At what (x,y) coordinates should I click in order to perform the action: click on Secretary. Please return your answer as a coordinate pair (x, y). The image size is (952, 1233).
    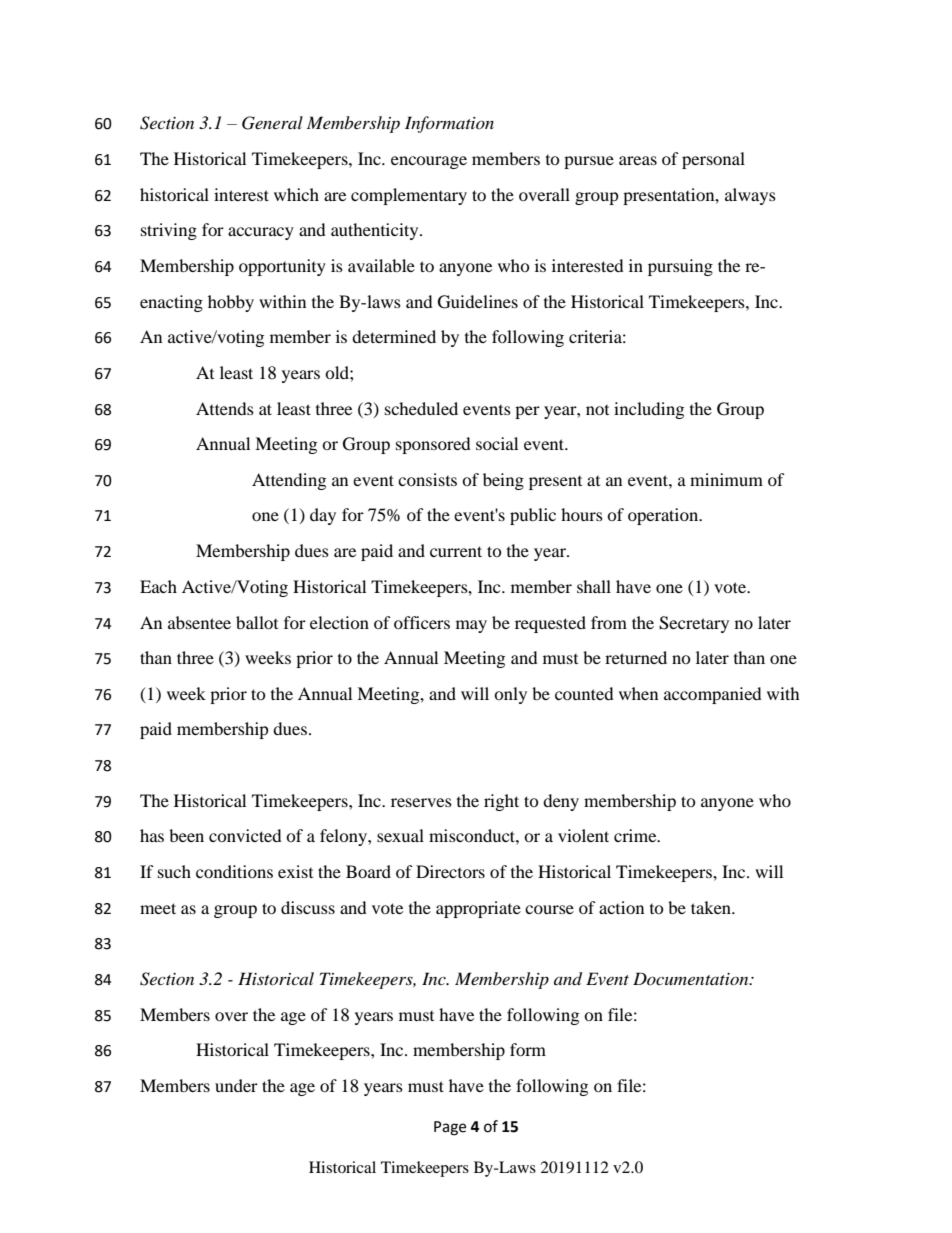
    Looking at the image, I should click on (694, 624).
